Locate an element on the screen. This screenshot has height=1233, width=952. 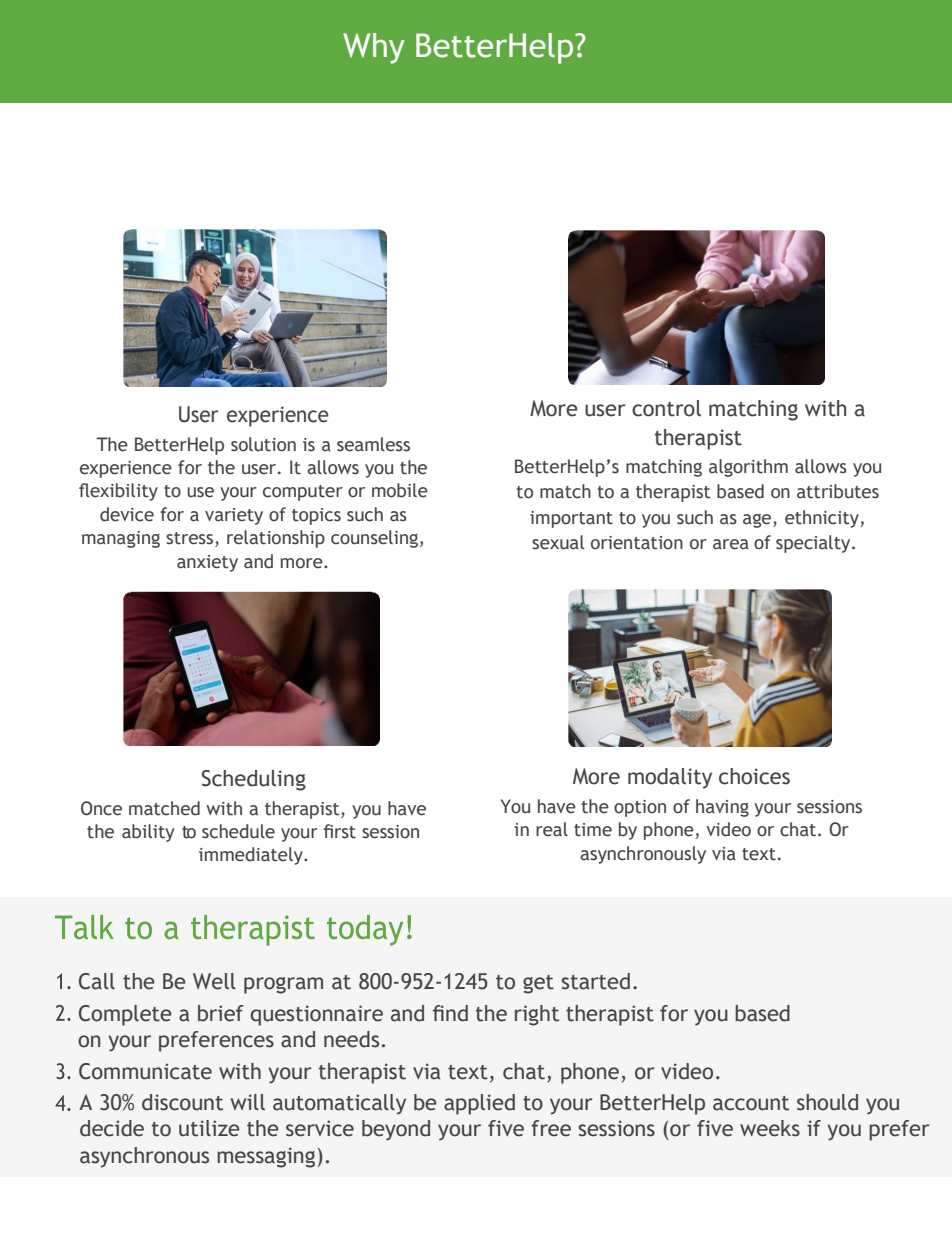
Scheduling is located at coordinates (254, 780).
